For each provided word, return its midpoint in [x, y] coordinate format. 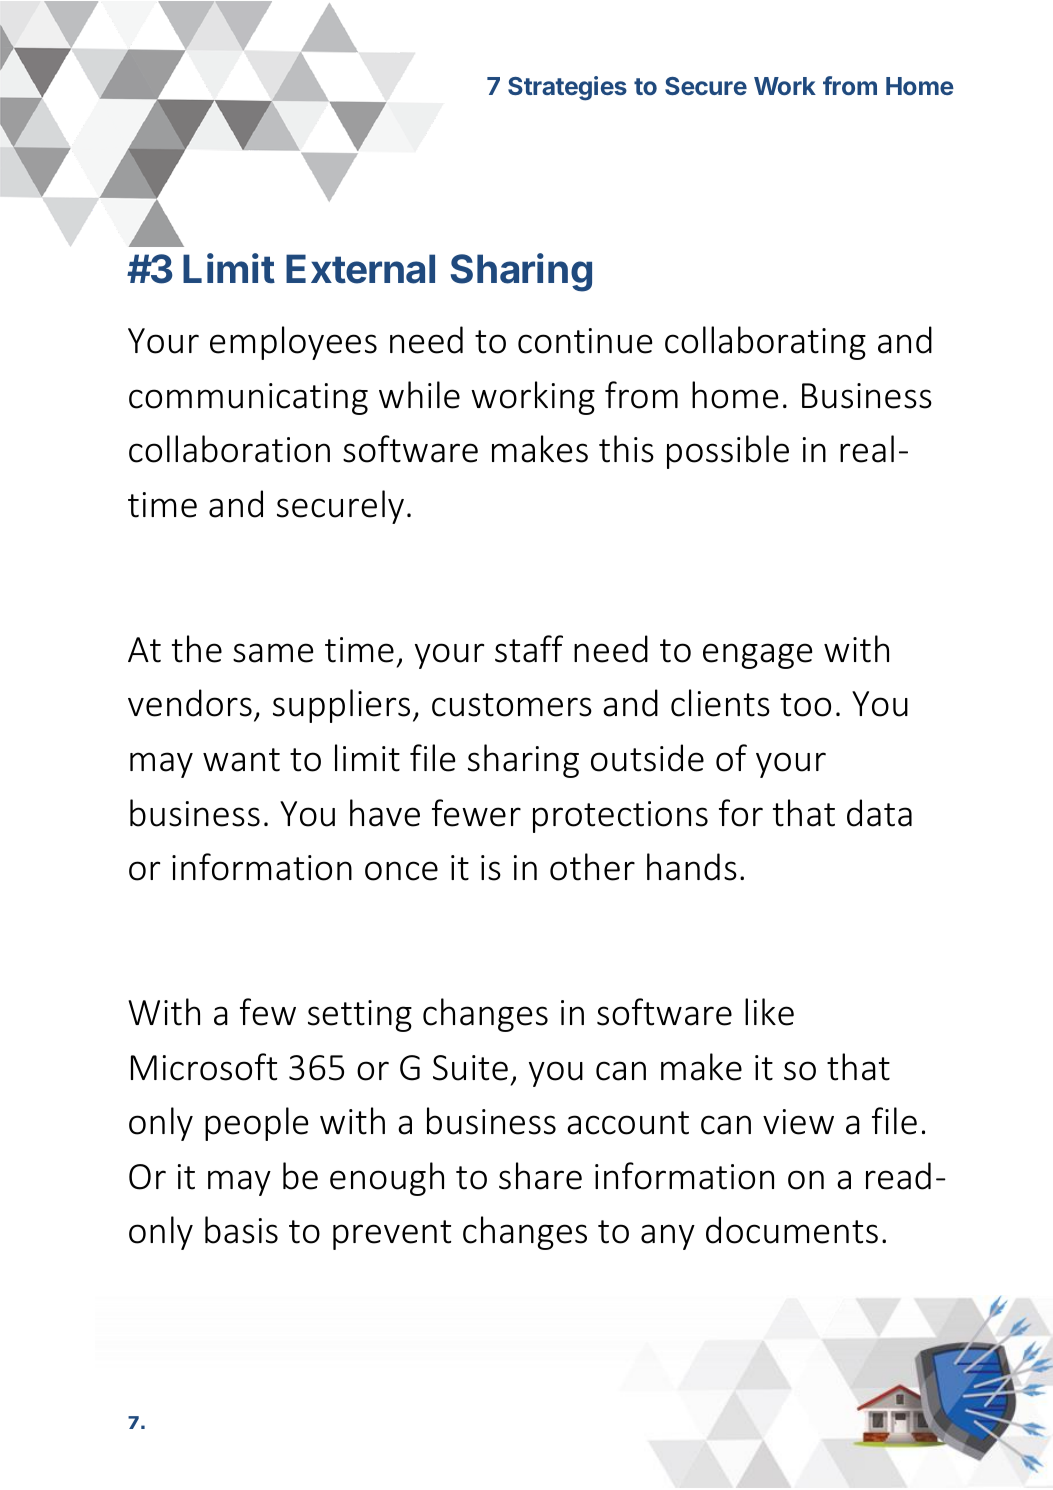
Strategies [567, 88]
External [360, 269]
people [256, 1124]
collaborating [765, 343]
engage [757, 656]
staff [529, 649]
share [540, 1176]
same [273, 653]
